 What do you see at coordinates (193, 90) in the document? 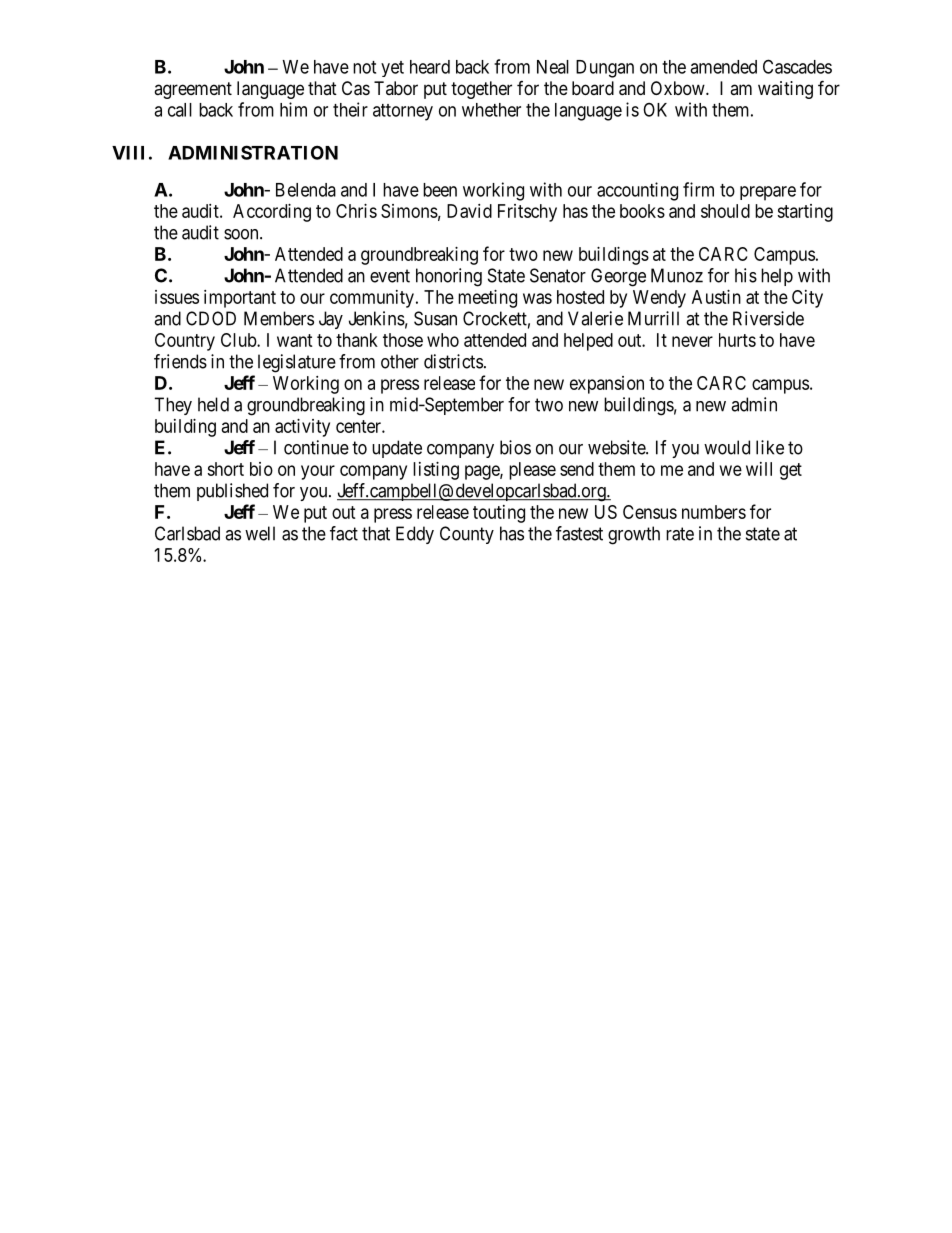
I see `agreement` at bounding box center [193, 90].
